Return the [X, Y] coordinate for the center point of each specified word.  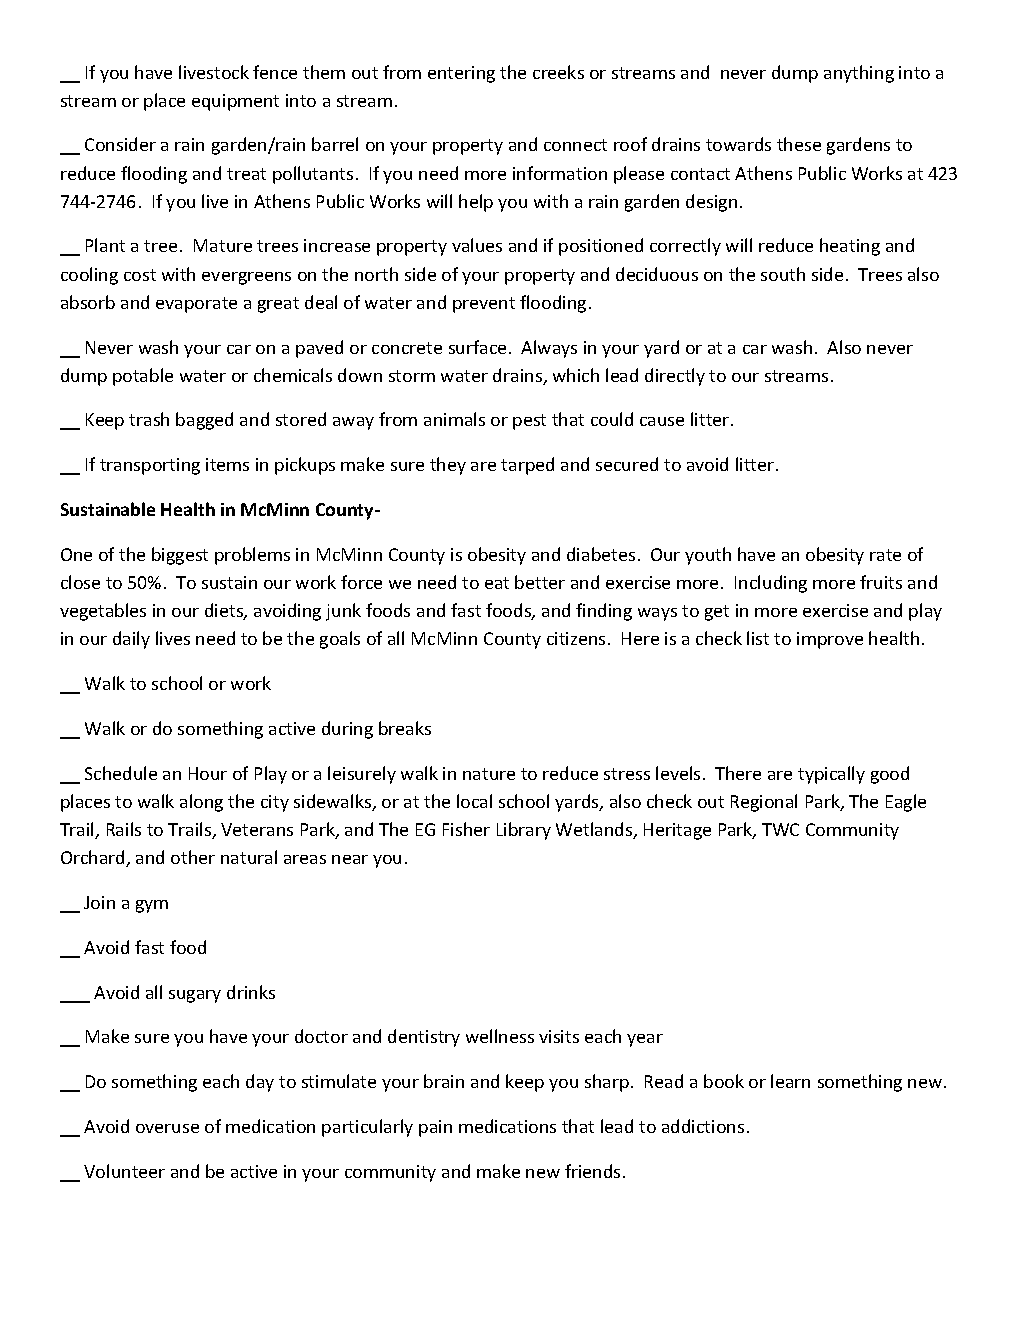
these [799, 144]
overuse [167, 1128]
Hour [208, 773]
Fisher [466, 829]
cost [140, 275]
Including [771, 584]
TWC [780, 829]
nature [489, 774]
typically [831, 775]
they [448, 466]
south [783, 274]
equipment [235, 102]
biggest [180, 556]
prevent [484, 305]
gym [152, 906]
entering [461, 74]
